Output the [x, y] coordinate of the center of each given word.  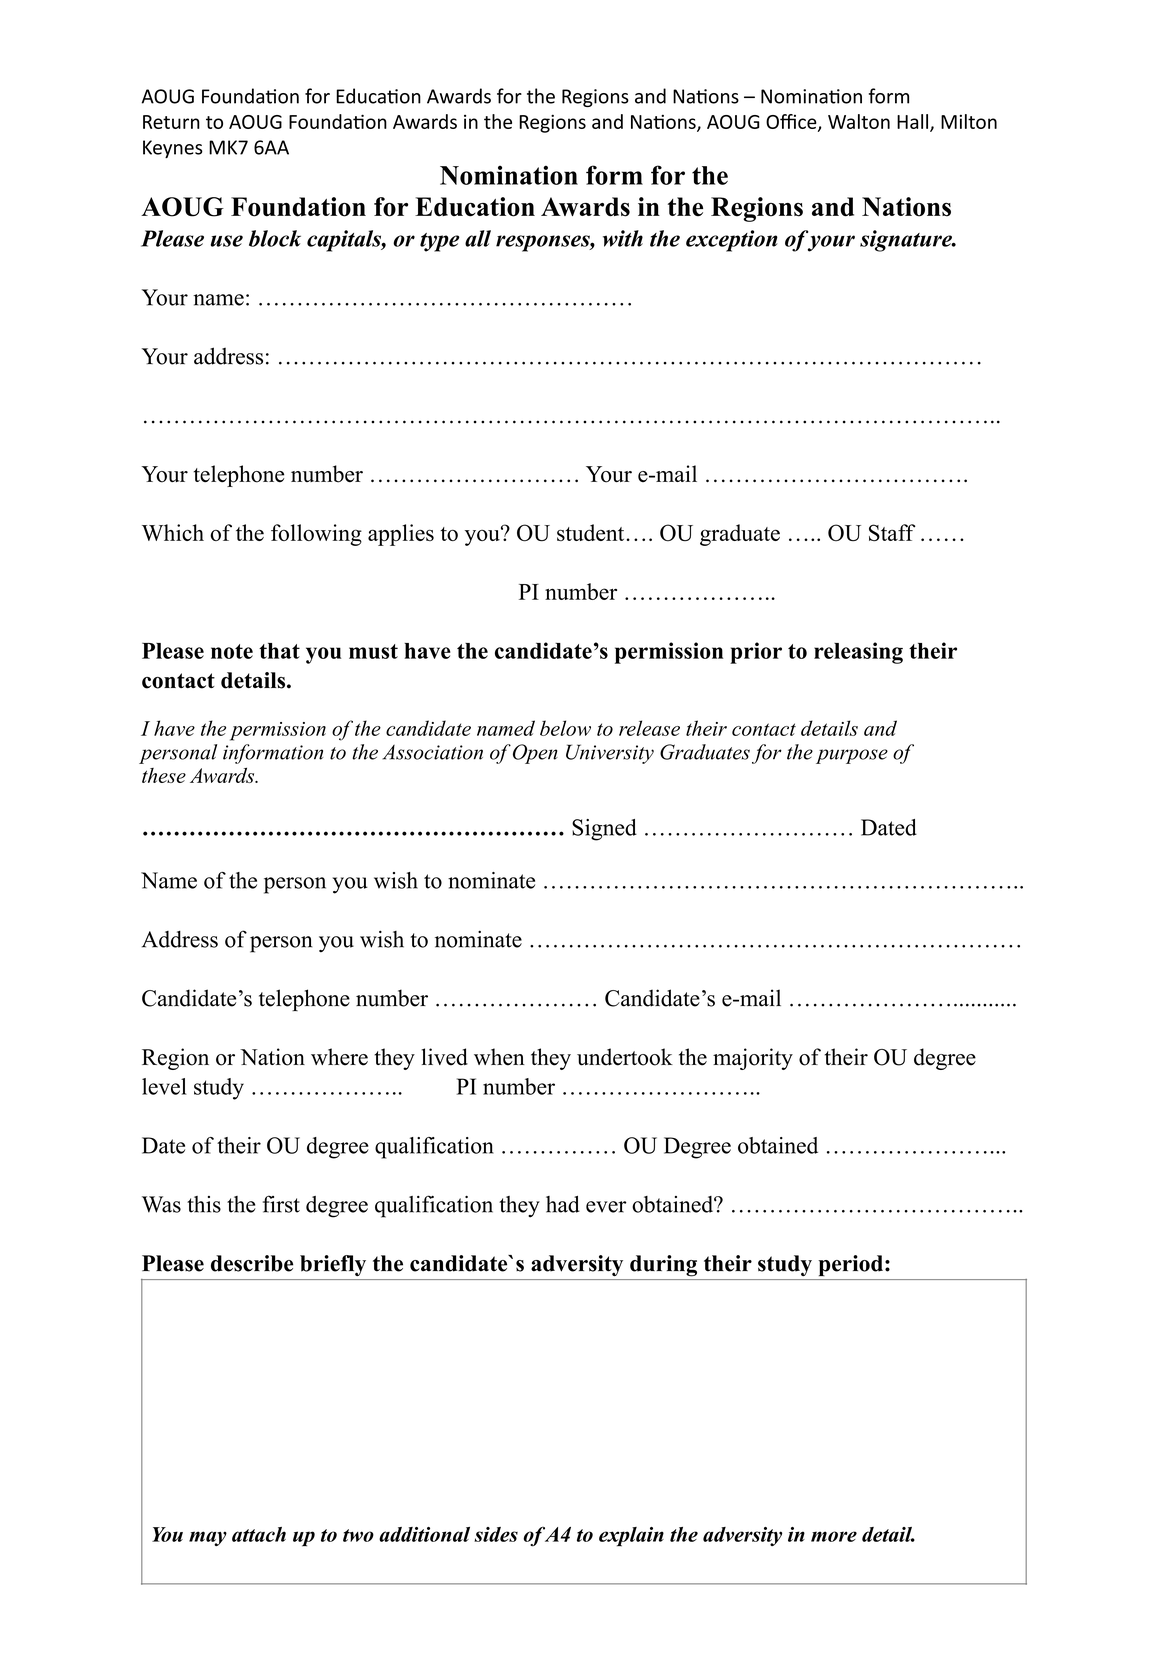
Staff [892, 532]
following [316, 535]
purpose [852, 756]
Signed [604, 830]
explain [631, 1537]
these [164, 775]
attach [259, 1534]
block [275, 238]
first [281, 1204]
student [590, 532]
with [623, 238]
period [851, 1265]
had [563, 1204]
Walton [859, 121]
